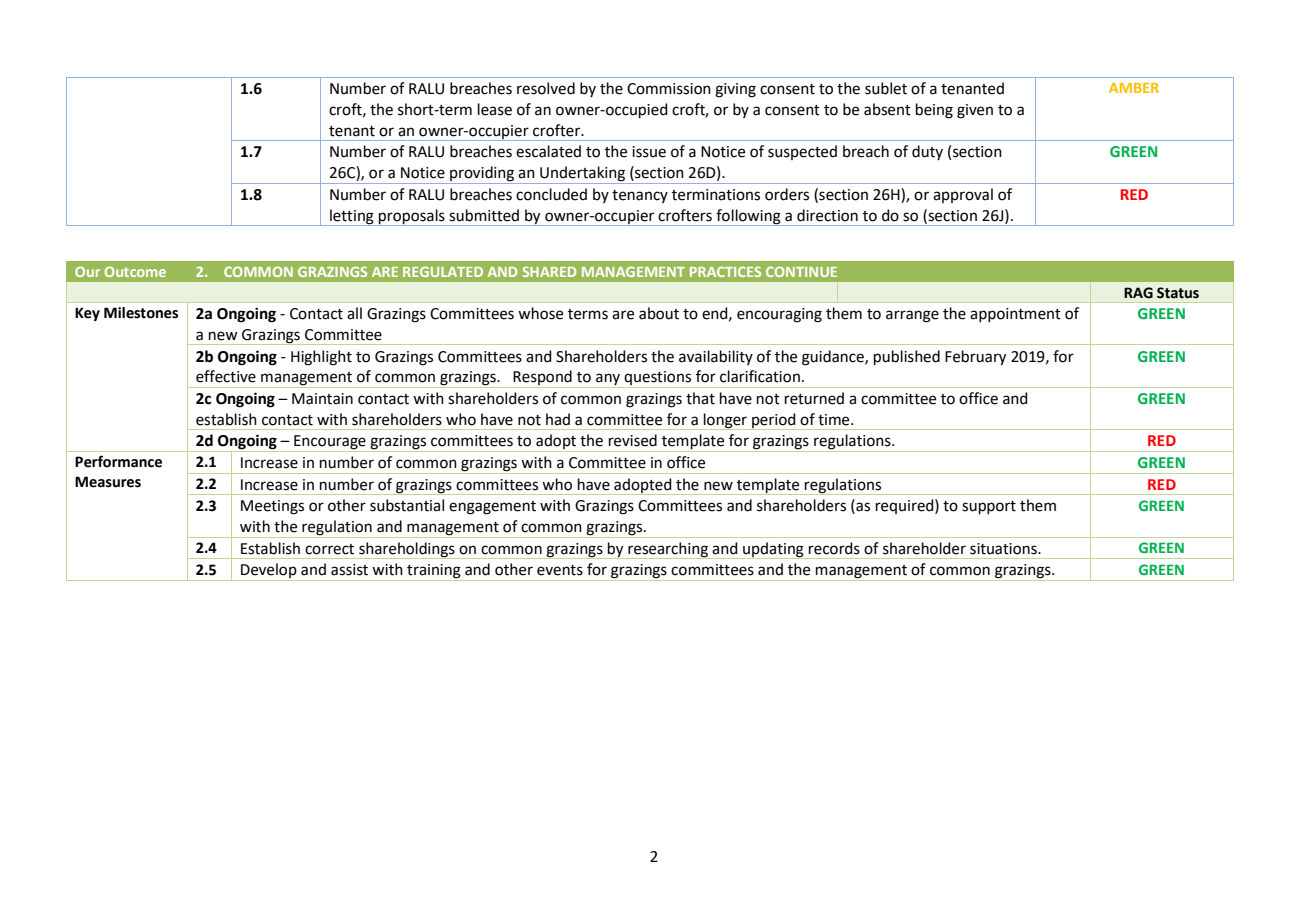 Image resolution: width=1308 pixels, height=924 pixels. What do you see at coordinates (269, 572) in the image?
I see `Develop` at bounding box center [269, 572].
